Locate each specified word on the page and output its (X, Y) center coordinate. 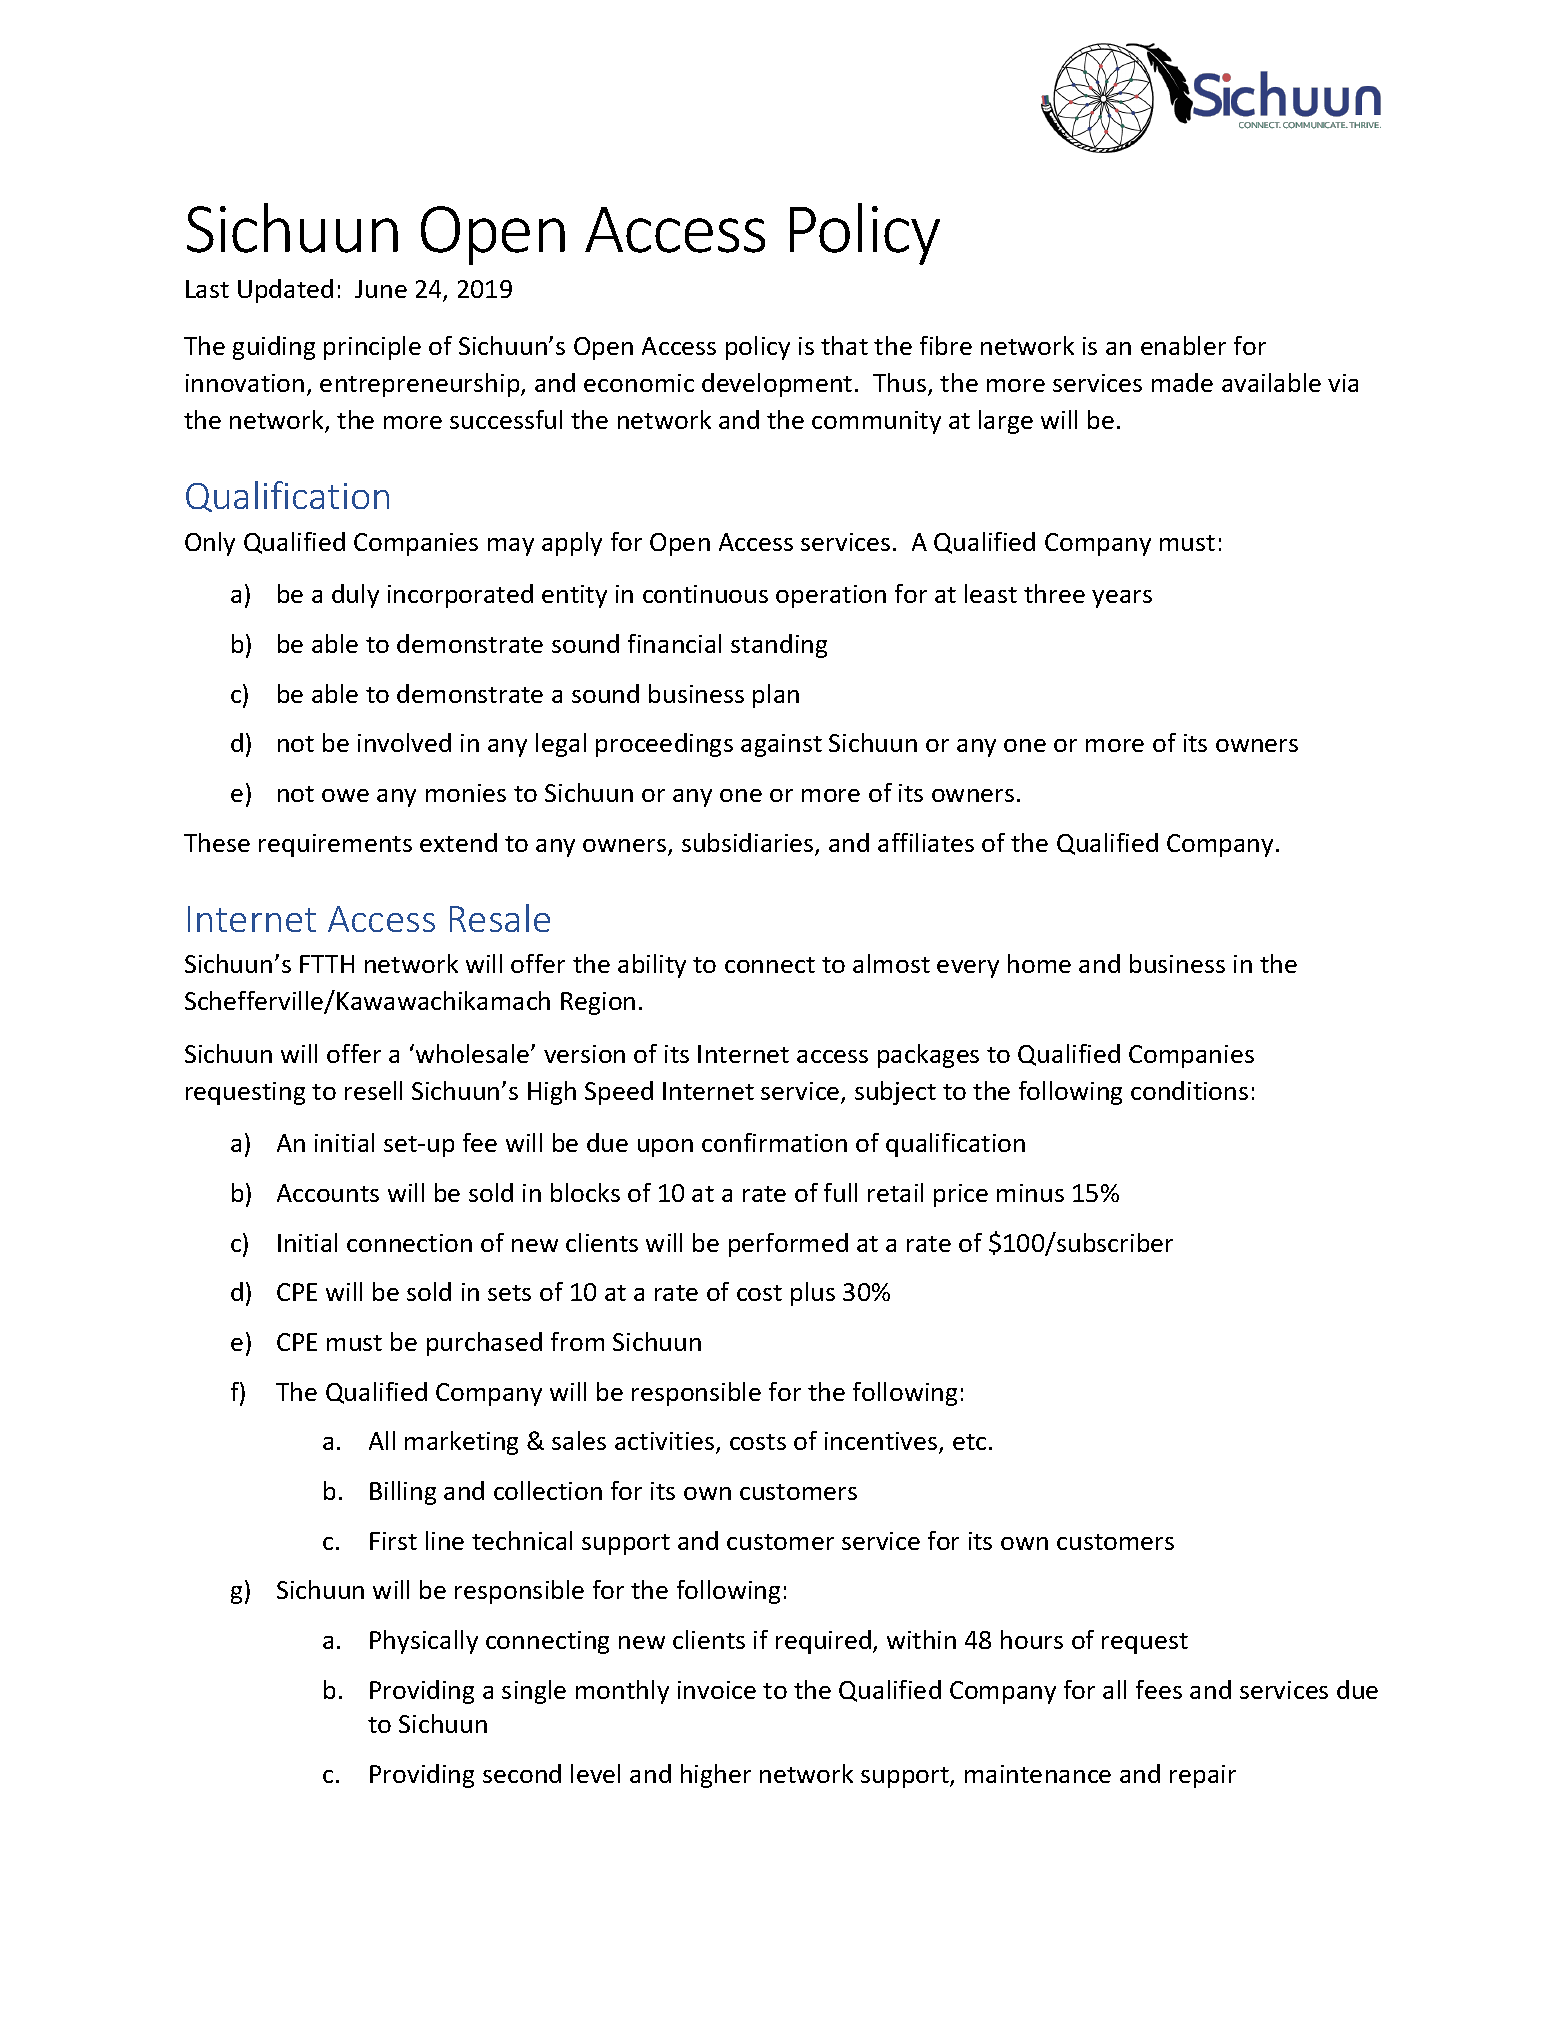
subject (895, 1093)
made (1182, 382)
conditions (1189, 1090)
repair (1203, 1776)
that (844, 345)
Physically (424, 1642)
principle (372, 348)
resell (373, 1090)
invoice (717, 1690)
